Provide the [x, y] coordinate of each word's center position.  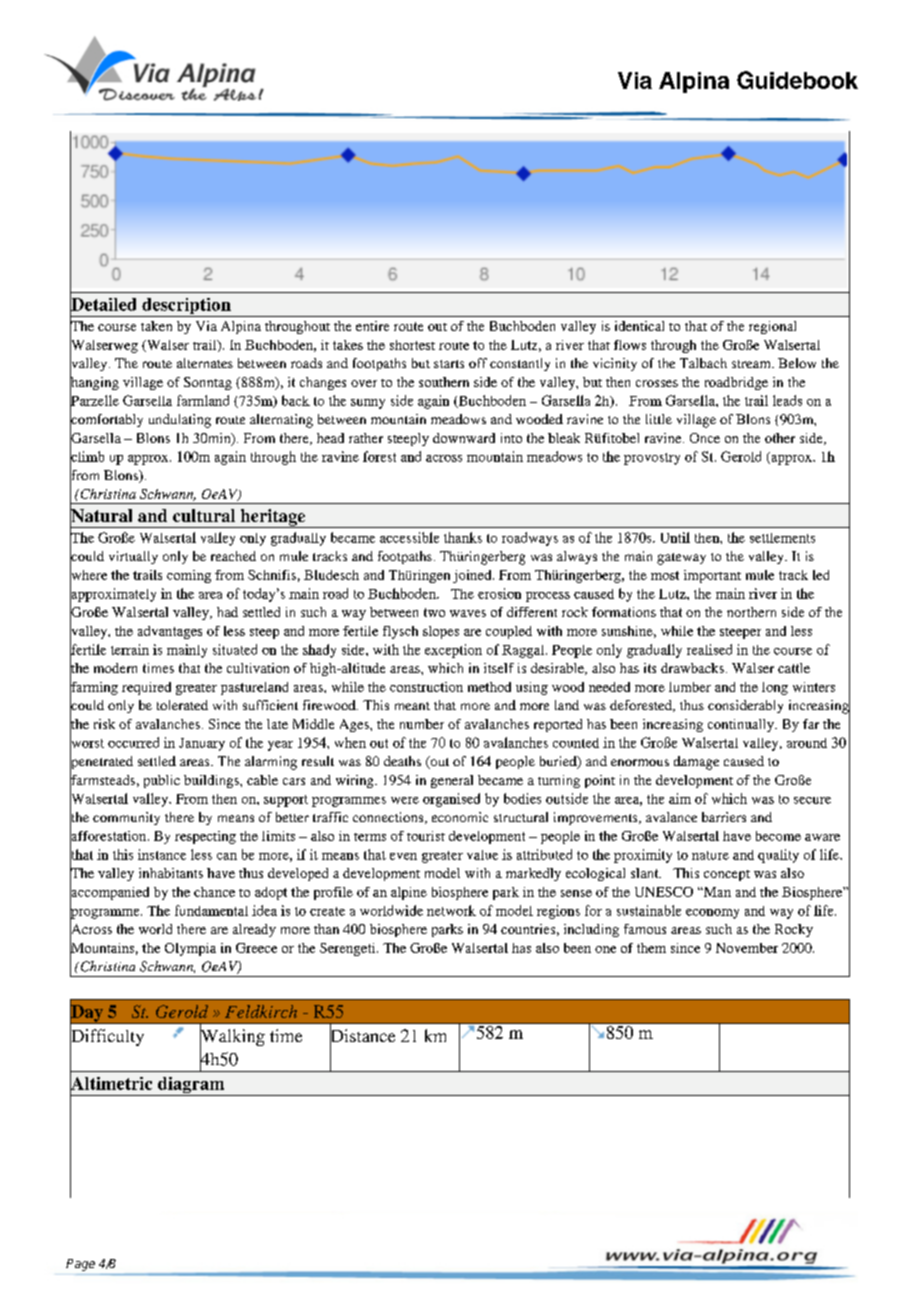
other [780, 438]
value [482, 855]
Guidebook [797, 80]
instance [162, 854]
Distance [362, 1036]
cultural [204, 515]
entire [372, 326]
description [186, 307]
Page [80, 1265]
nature [710, 855]
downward [464, 438]
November [747, 948]
